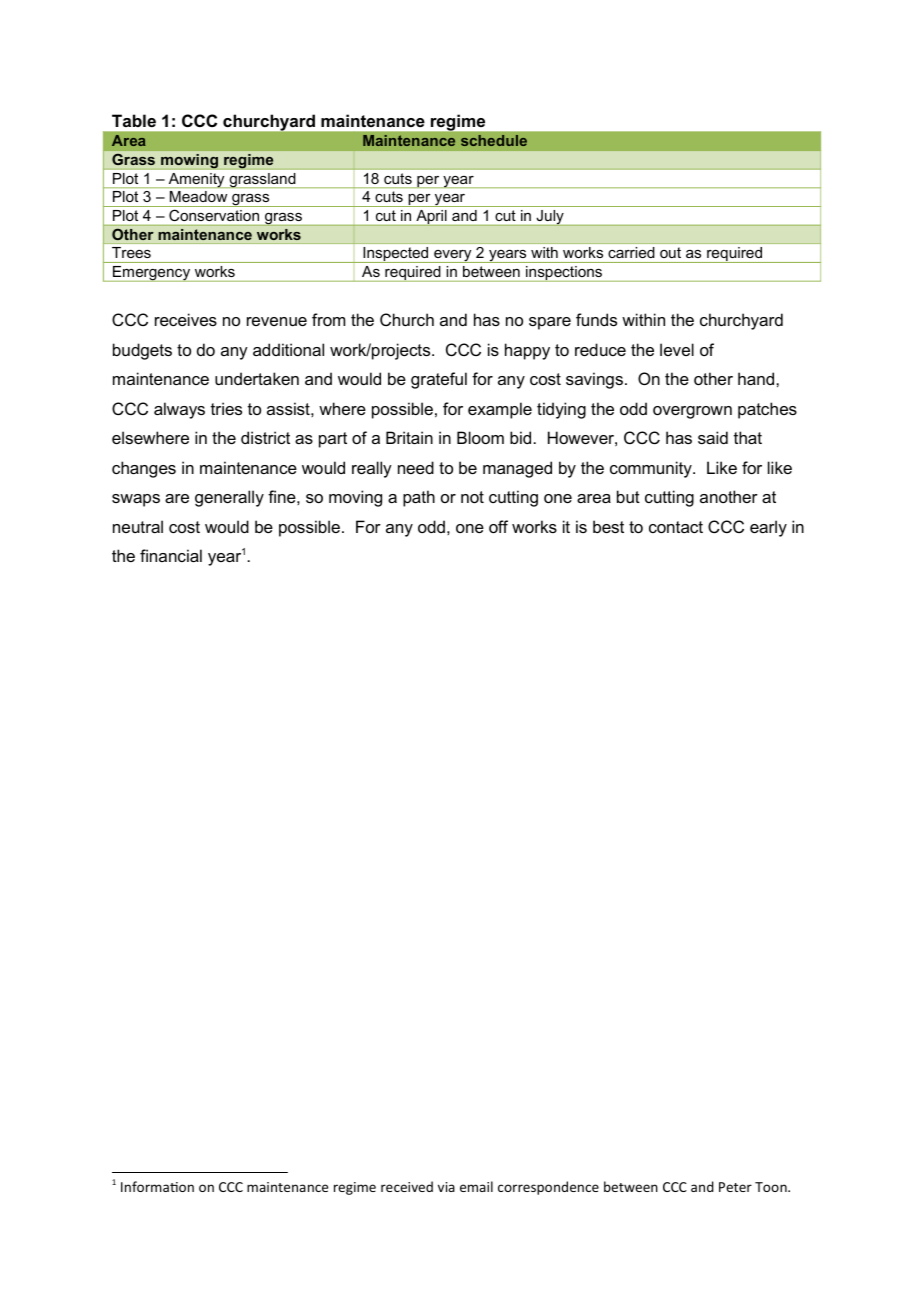 This image has width=924, height=1308. Describe the element at coordinates (494, 140) in the image. I see `schedule` at that location.
